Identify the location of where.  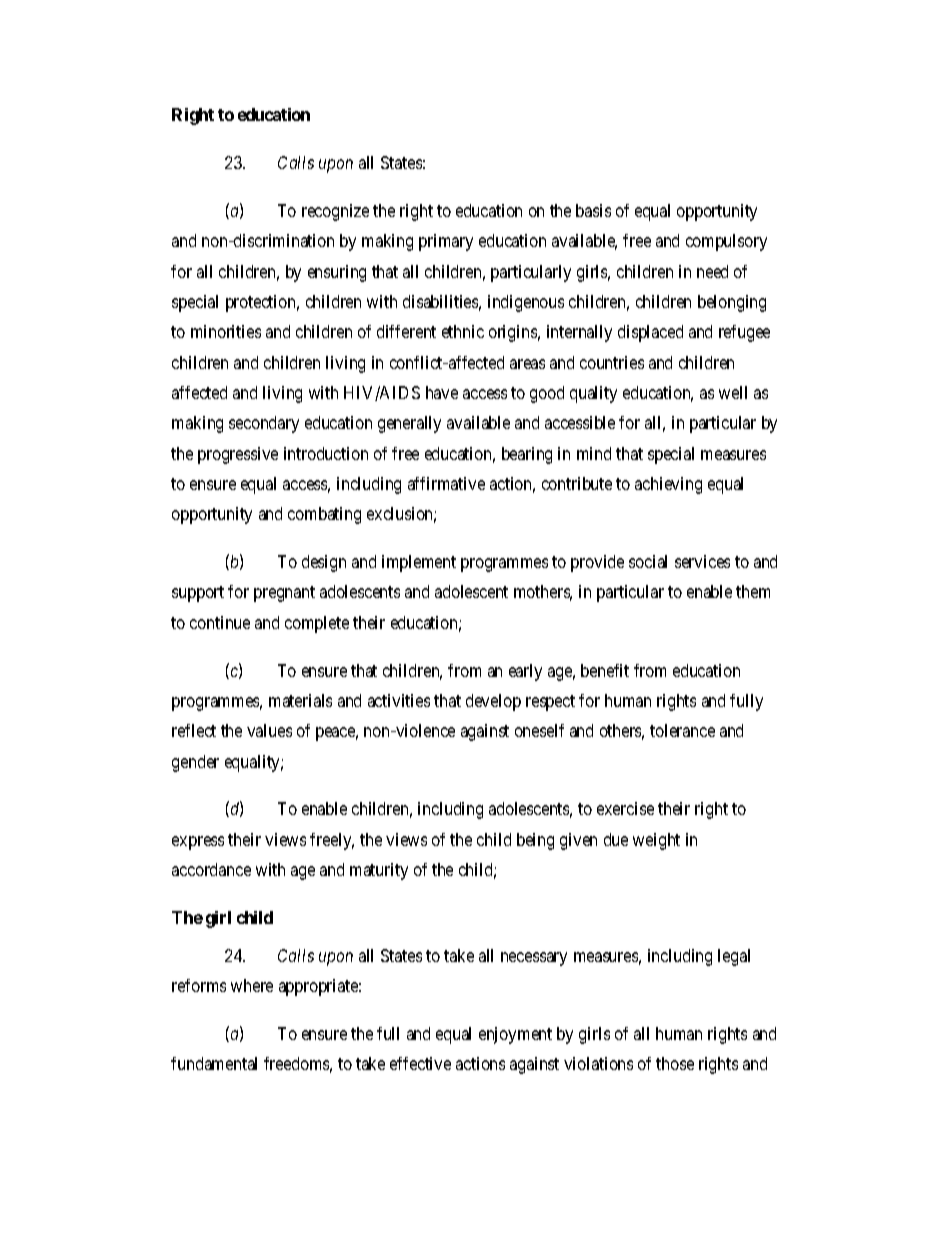
(252, 985).
